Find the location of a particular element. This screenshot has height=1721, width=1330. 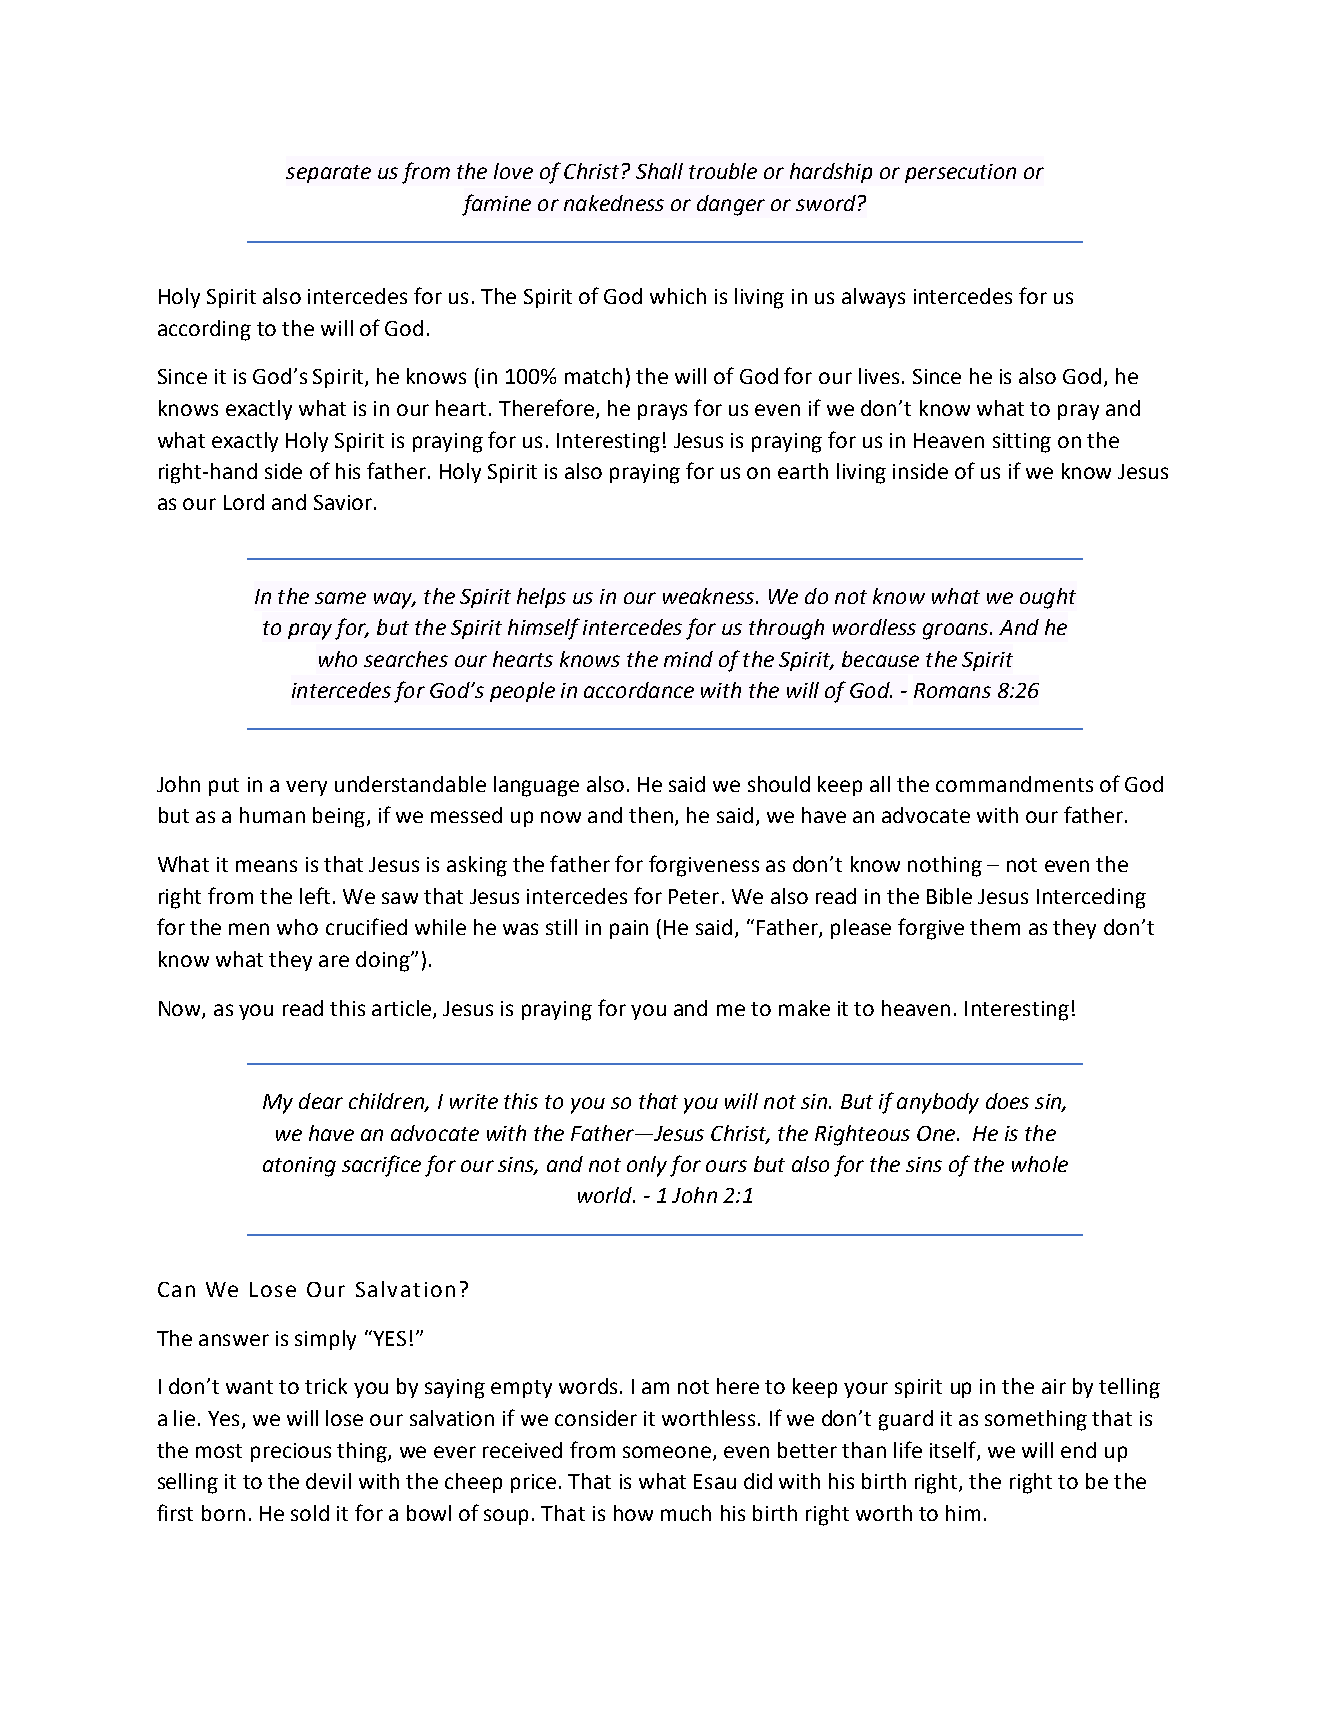

precious is located at coordinates (291, 1452).
